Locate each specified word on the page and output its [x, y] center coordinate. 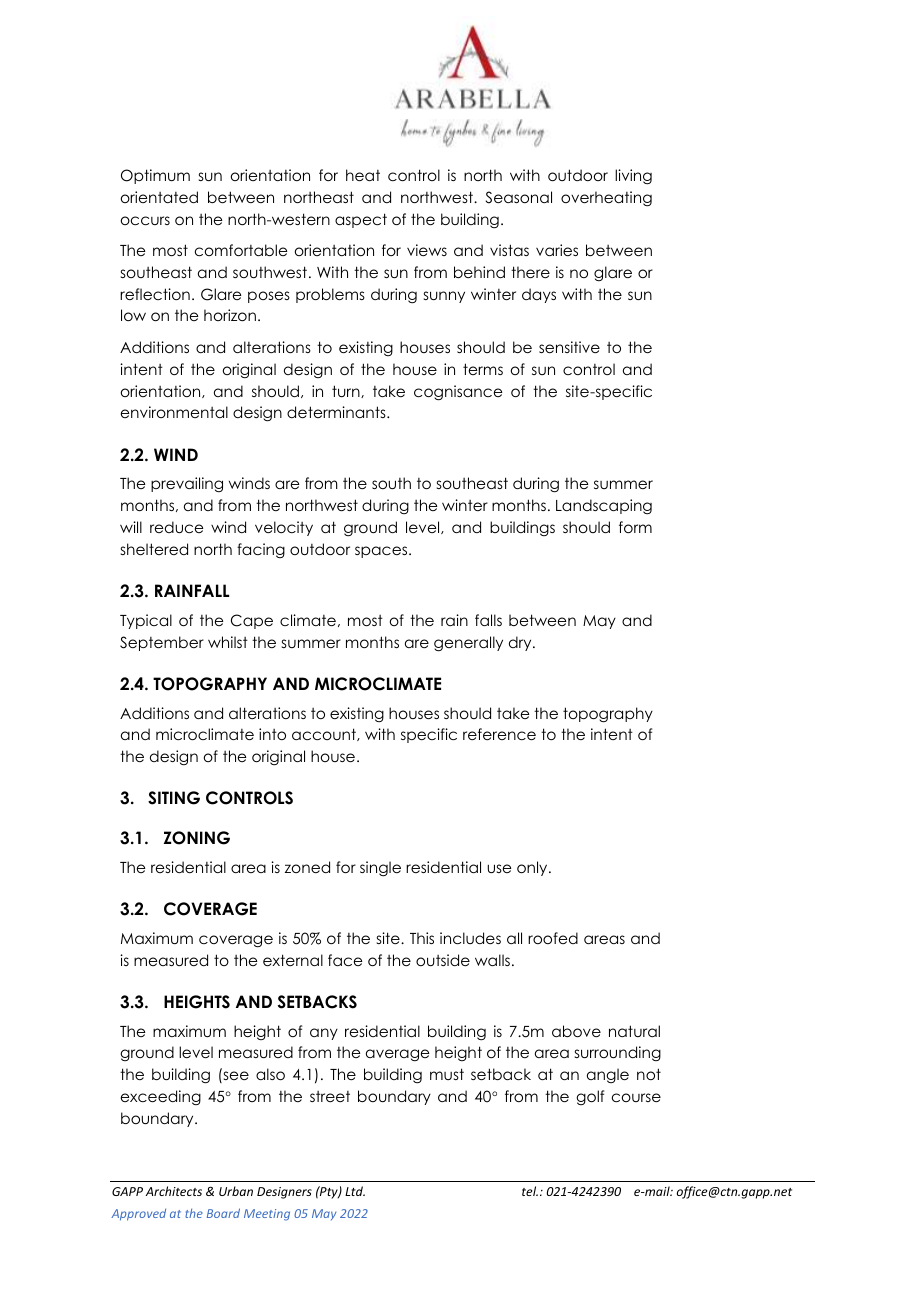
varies [557, 250]
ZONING [197, 838]
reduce [176, 527]
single [380, 869]
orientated [159, 197]
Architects [174, 1191]
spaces [382, 552]
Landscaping [604, 507]
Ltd [355, 1191]
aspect [361, 220]
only [533, 868]
